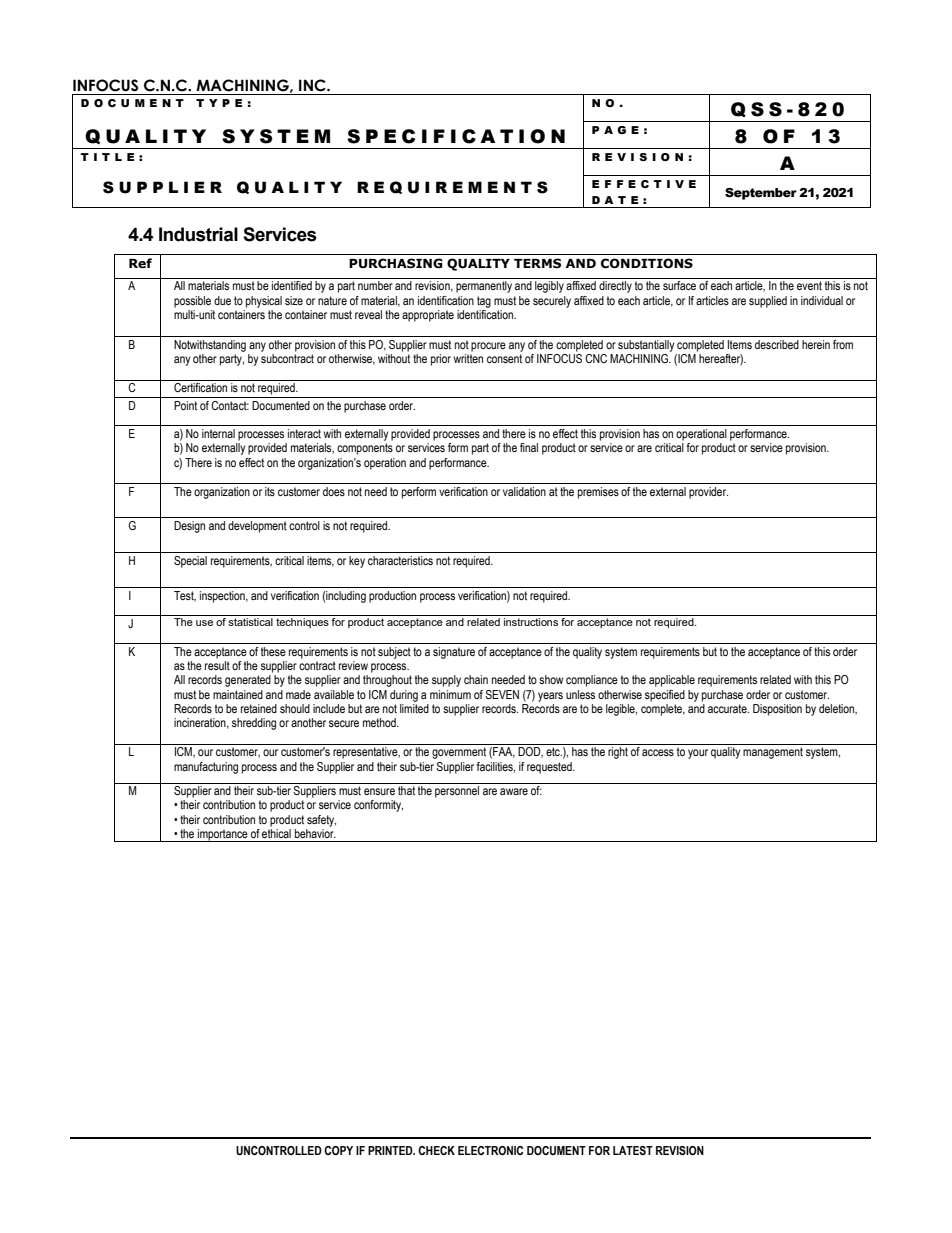 The image size is (952, 1233). What do you see at coordinates (531, 622) in the screenshot?
I see `instructions` at bounding box center [531, 622].
